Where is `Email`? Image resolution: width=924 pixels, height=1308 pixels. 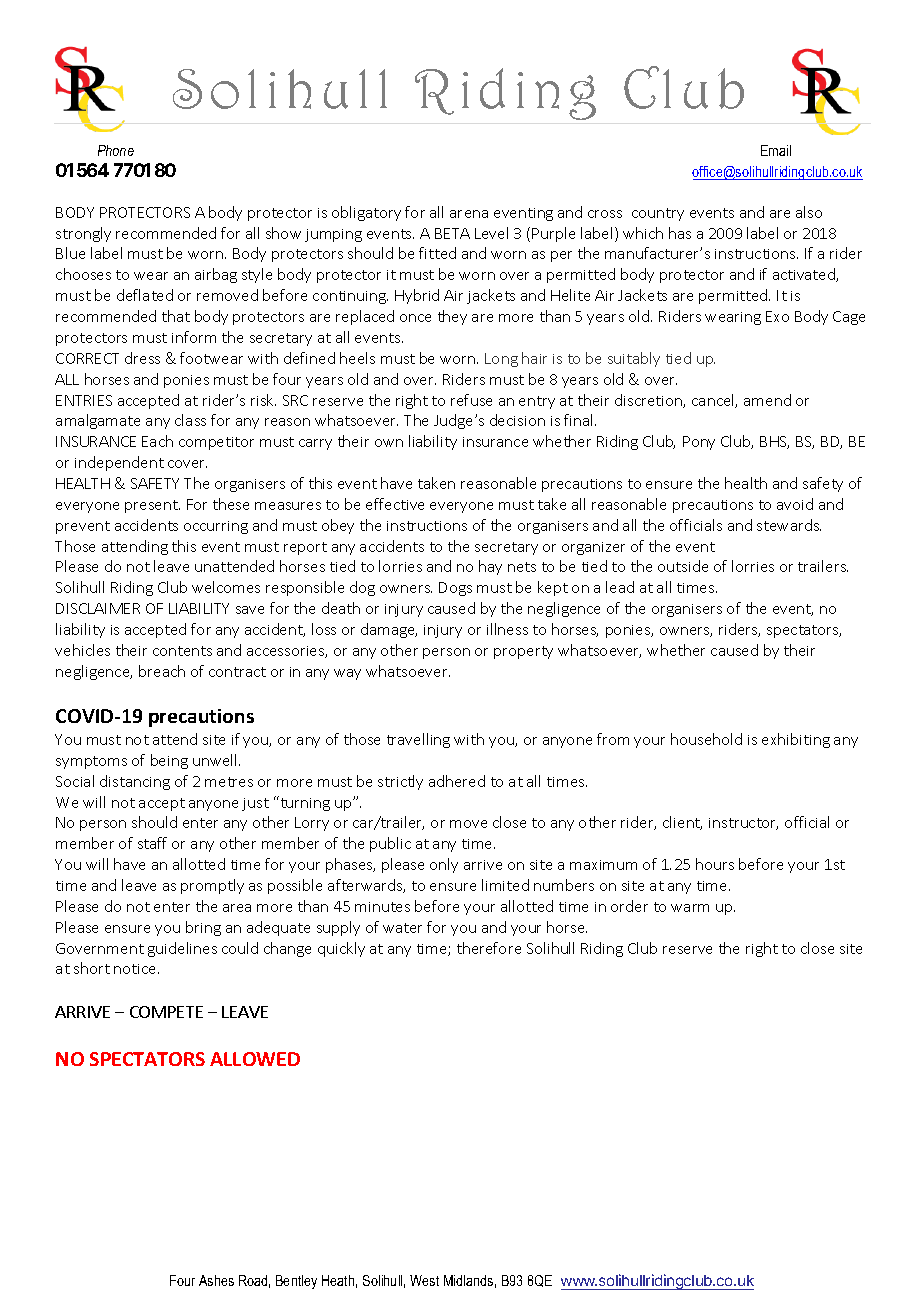
Email is located at coordinates (776, 150).
